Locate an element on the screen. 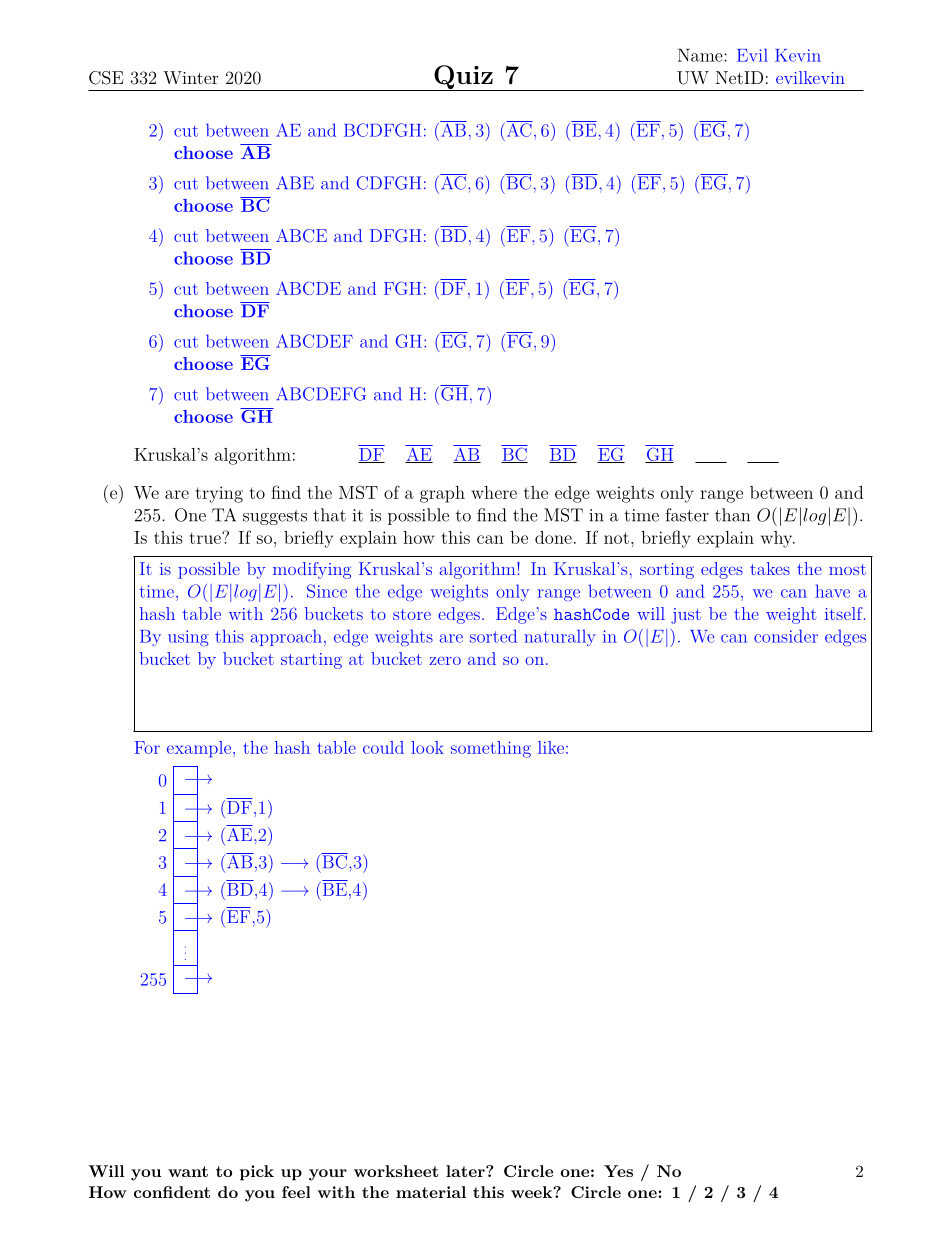 This screenshot has width=952, height=1233. Winter is located at coordinates (190, 77).
